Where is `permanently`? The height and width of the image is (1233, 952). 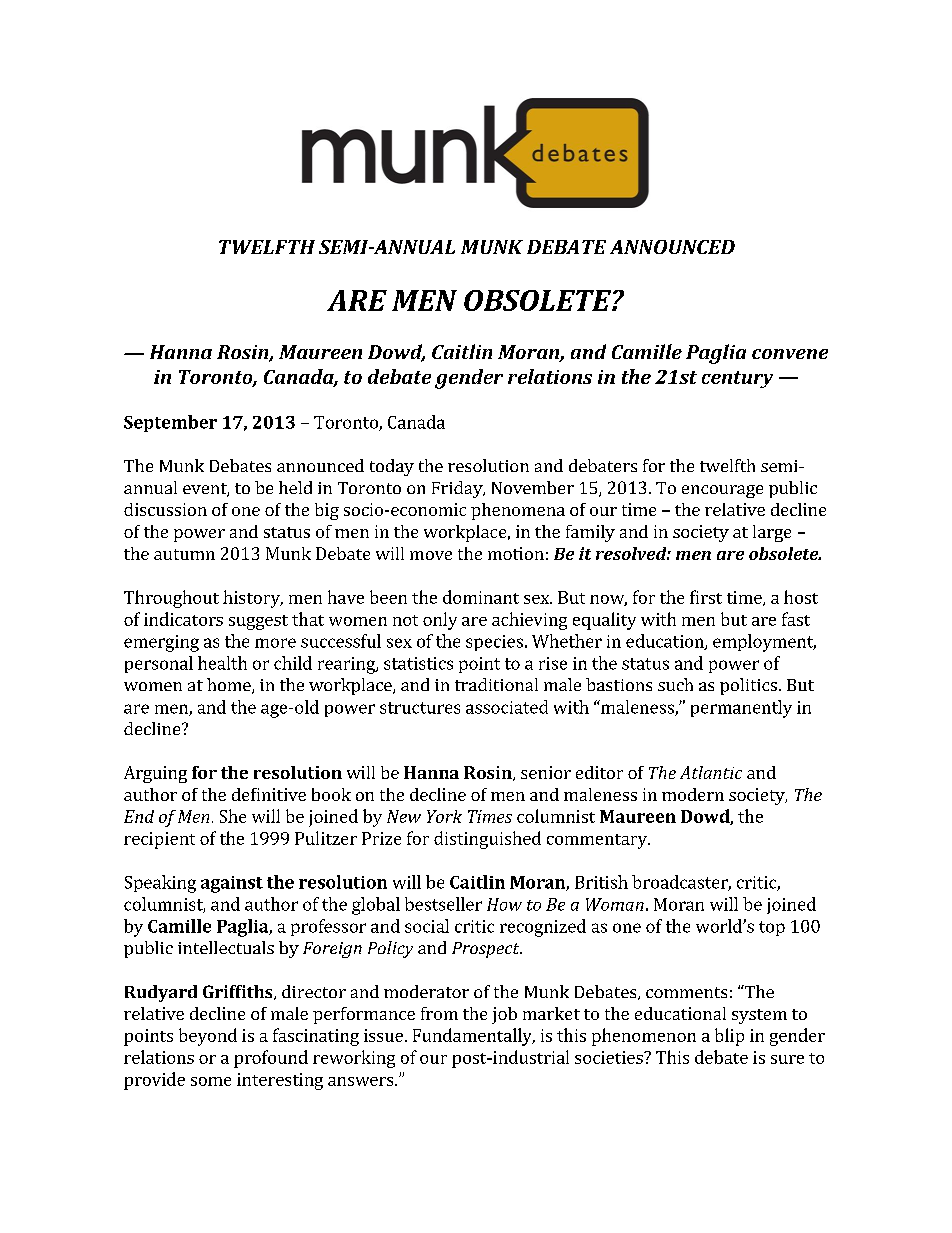 permanently is located at coordinates (741, 709).
